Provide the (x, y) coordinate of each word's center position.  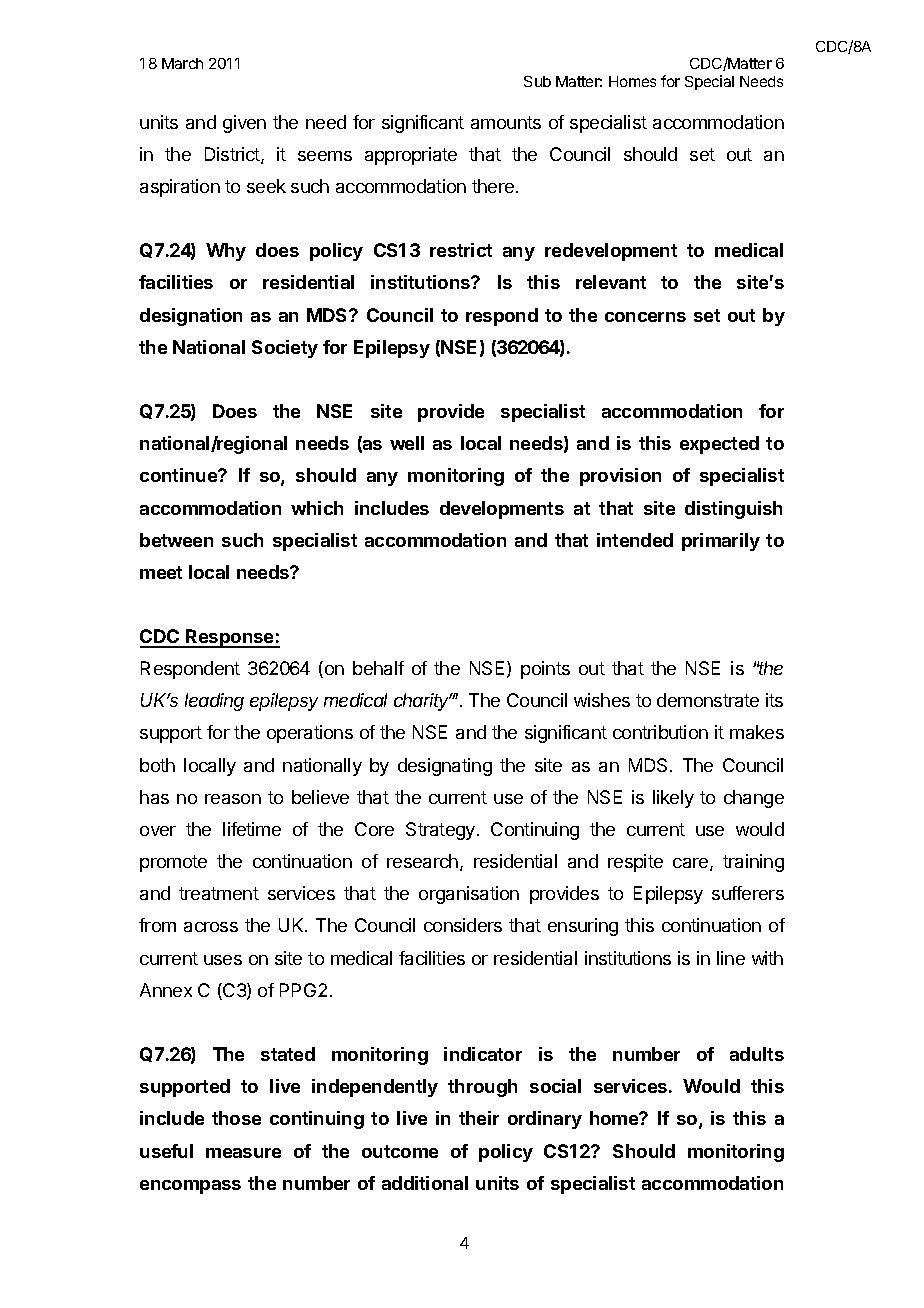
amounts (506, 122)
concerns (645, 317)
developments (502, 510)
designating (445, 767)
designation (191, 317)
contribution (660, 732)
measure (243, 1153)
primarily (721, 542)
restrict (461, 250)
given (244, 124)
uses (223, 960)
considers (463, 925)
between (176, 540)
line (731, 958)
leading (214, 702)
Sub (537, 81)
